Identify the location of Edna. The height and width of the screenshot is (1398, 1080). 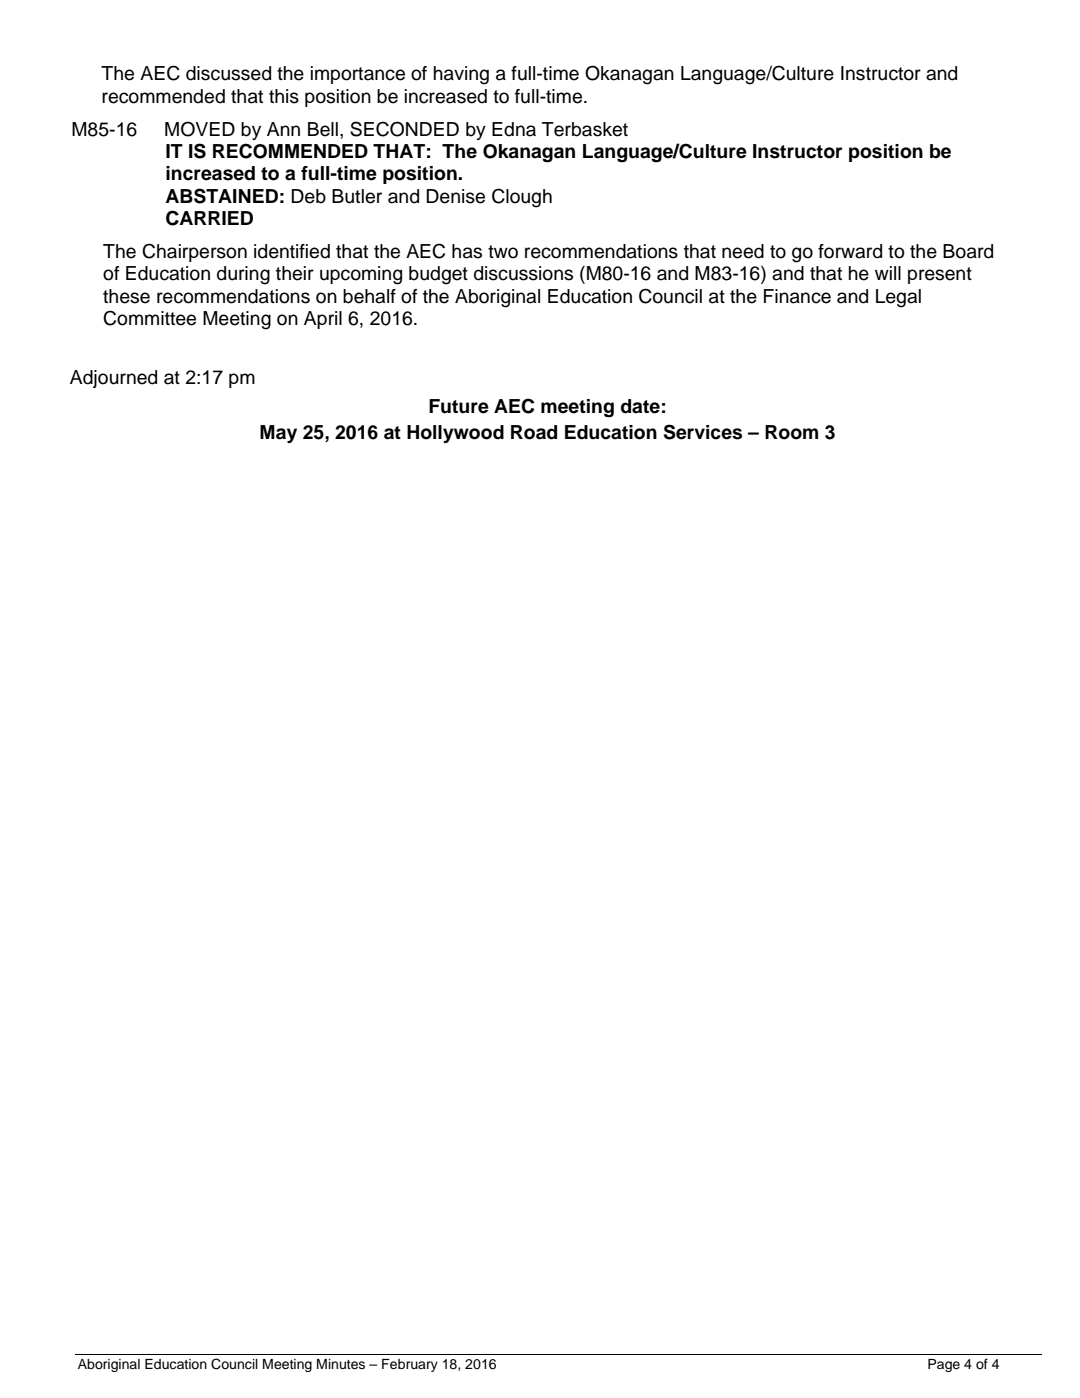
(514, 129).
